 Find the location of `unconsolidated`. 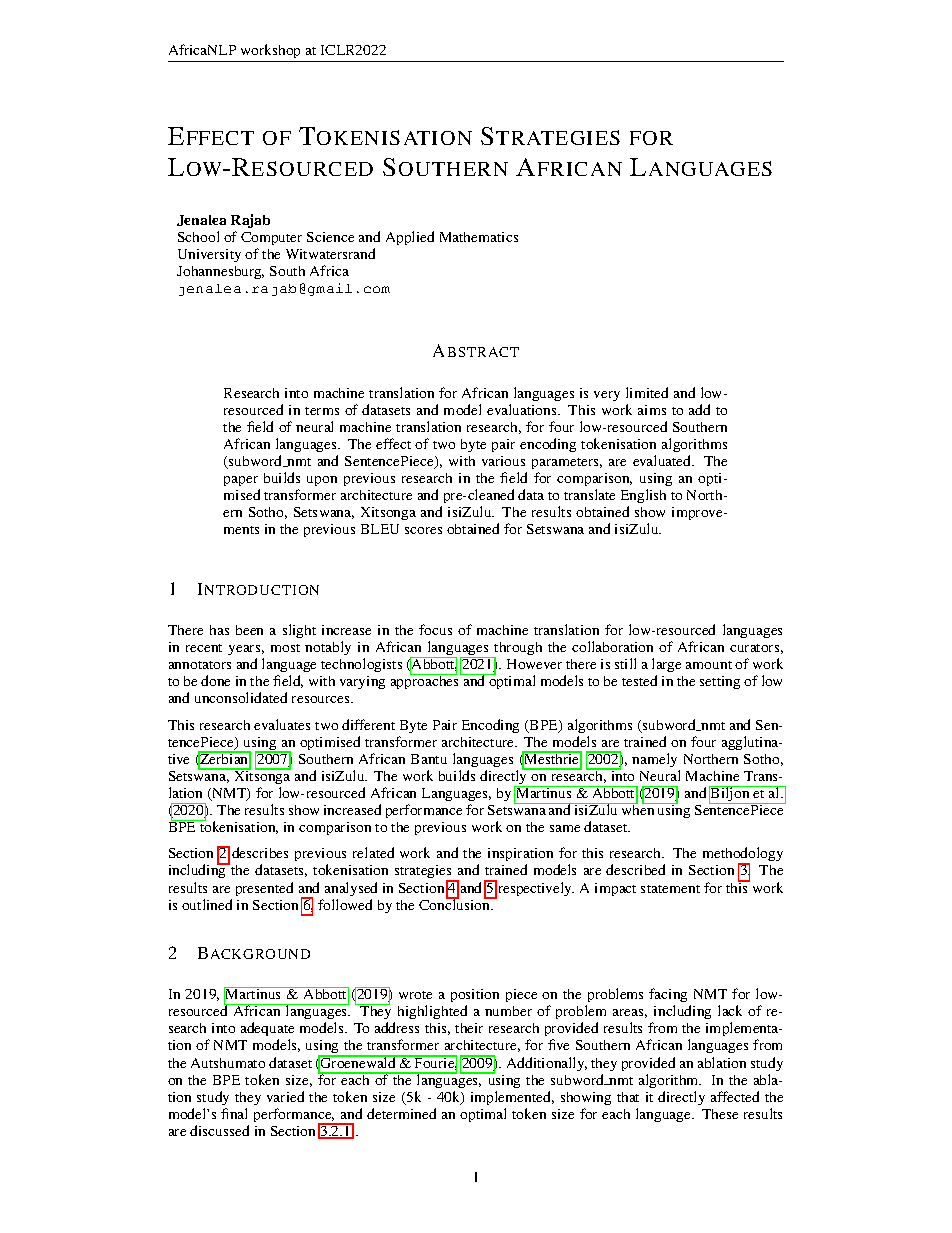

unconsolidated is located at coordinates (241, 697).
